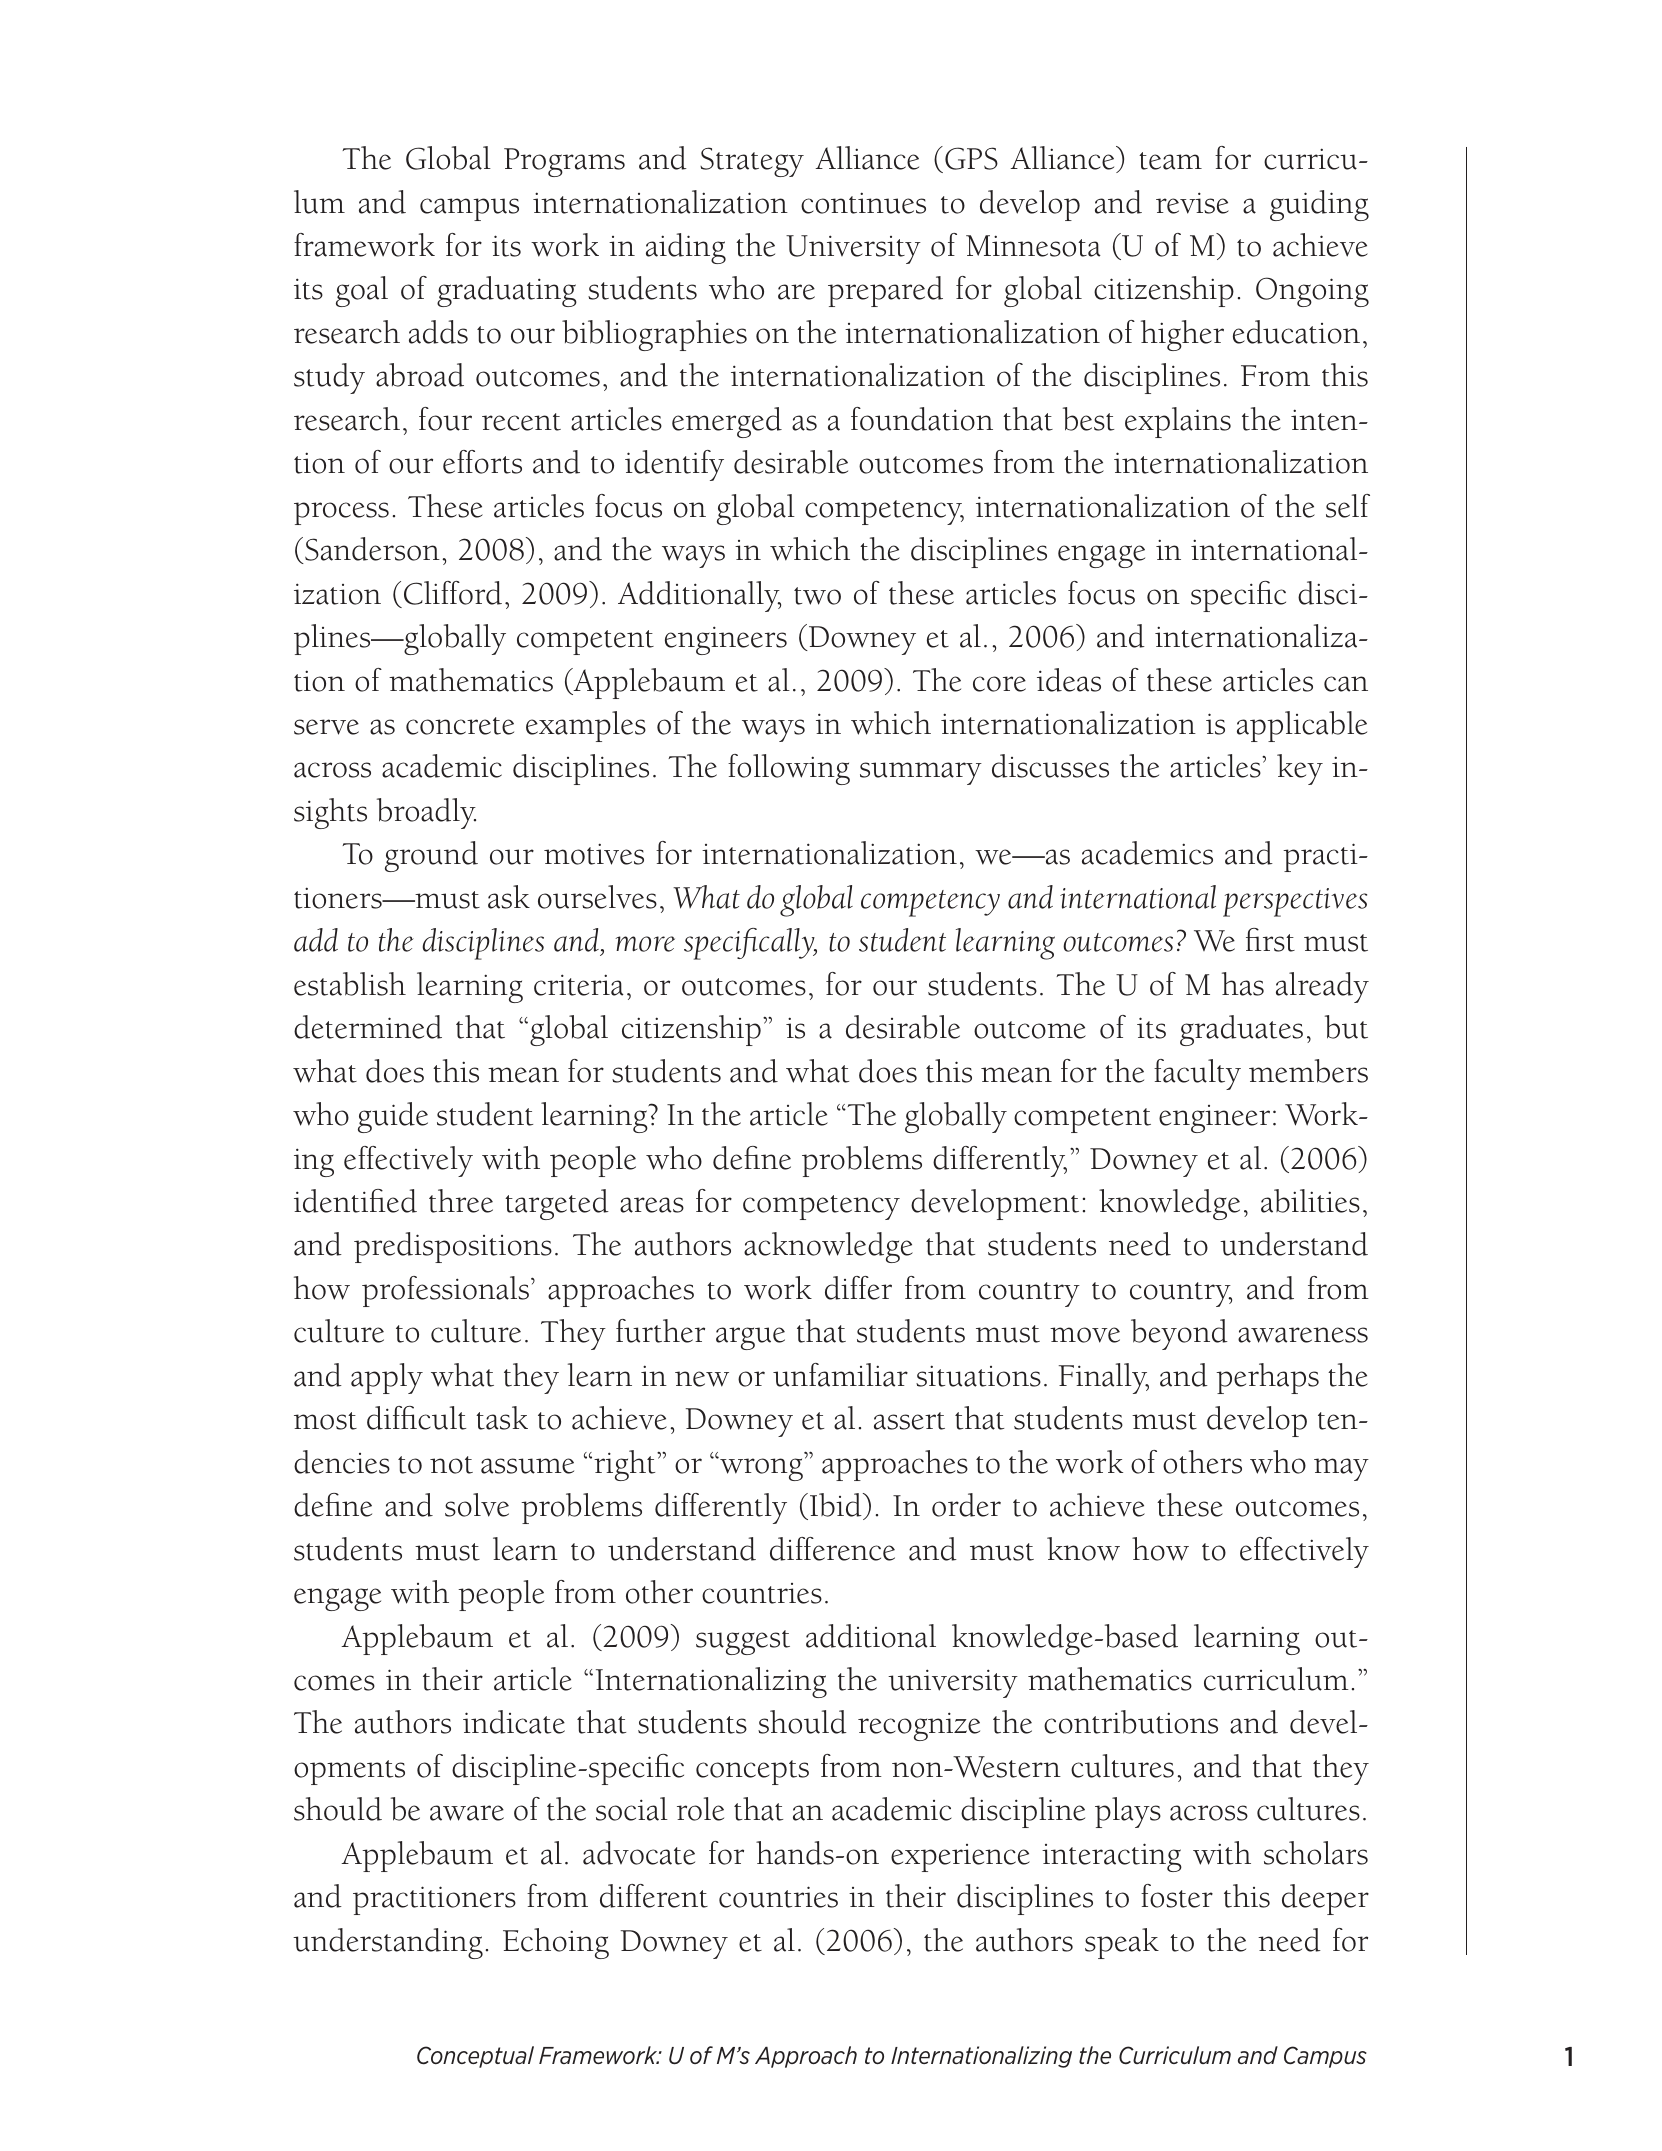  I want to click on revise, so click(1192, 203).
